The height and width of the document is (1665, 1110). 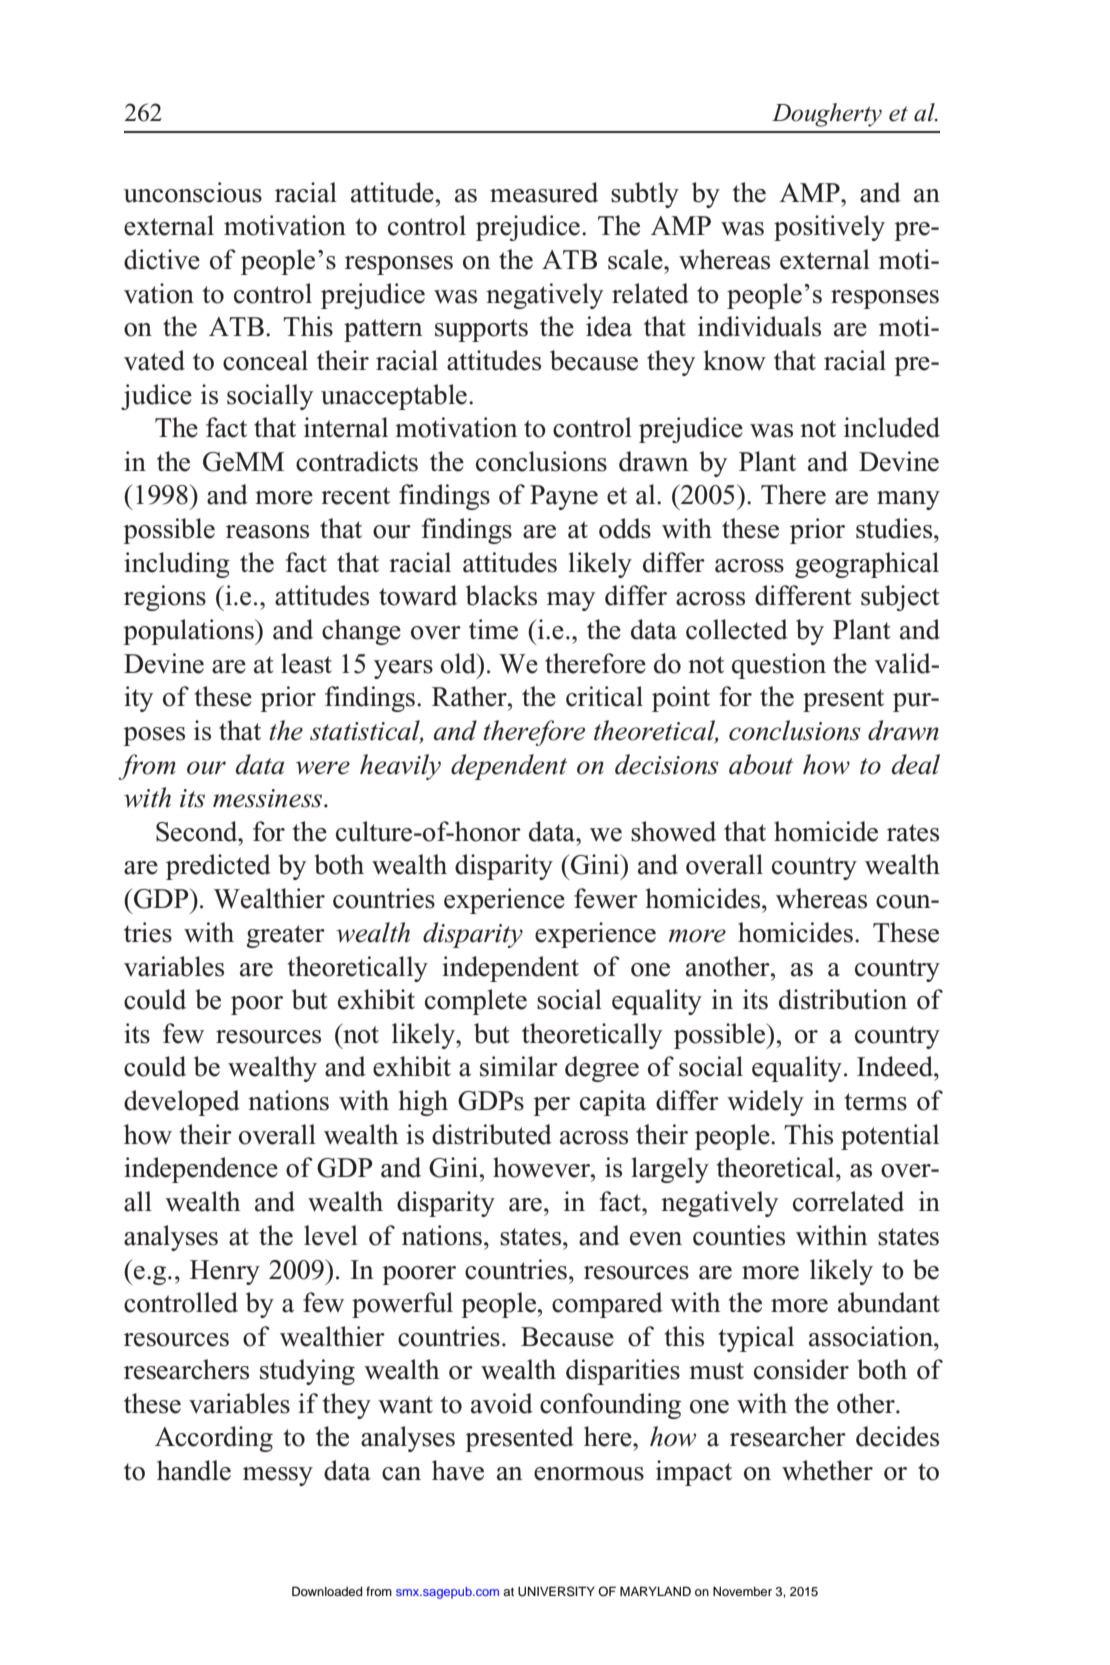 What do you see at coordinates (278, 1476) in the document?
I see `messy` at bounding box center [278, 1476].
